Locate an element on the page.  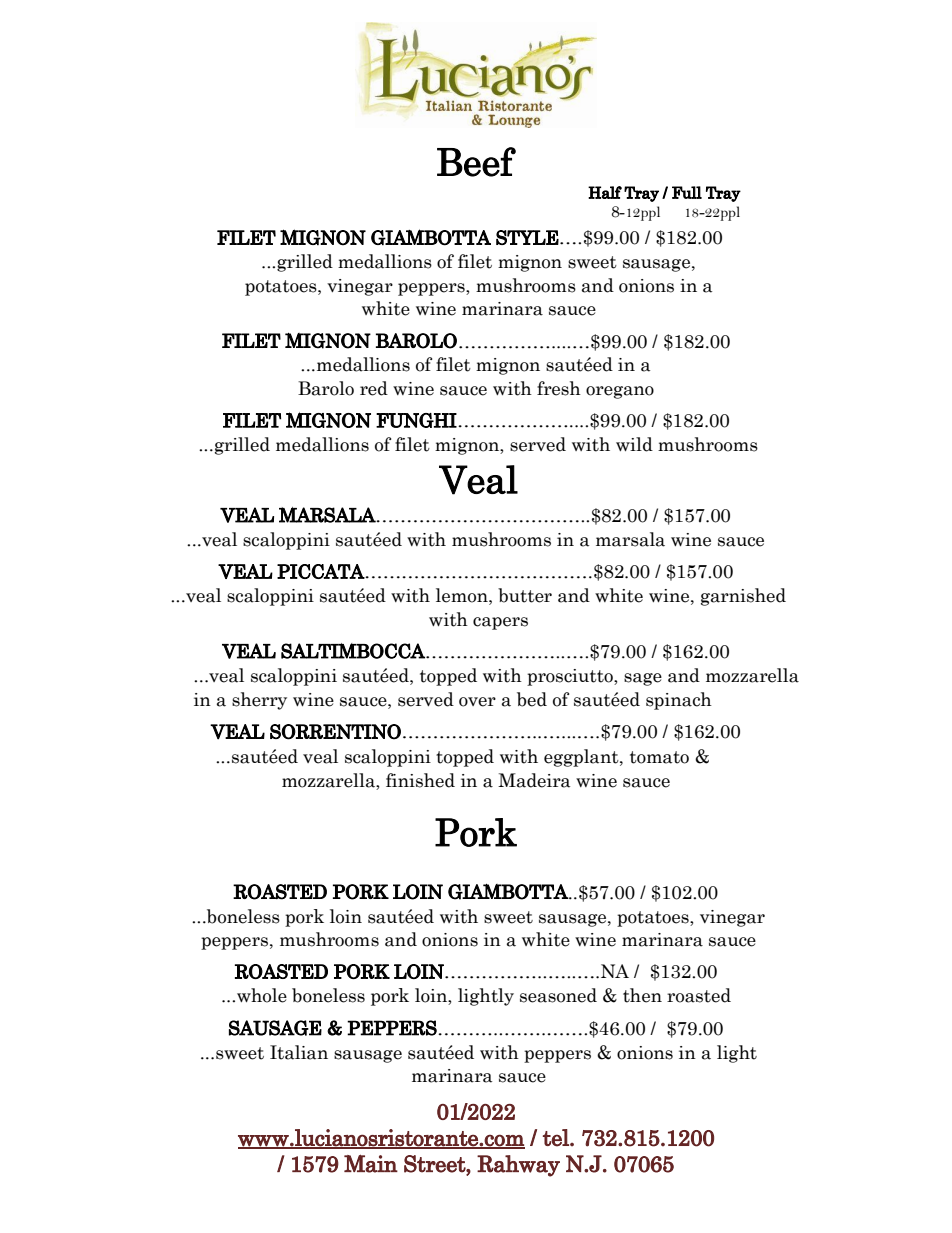
wild is located at coordinates (634, 444).
